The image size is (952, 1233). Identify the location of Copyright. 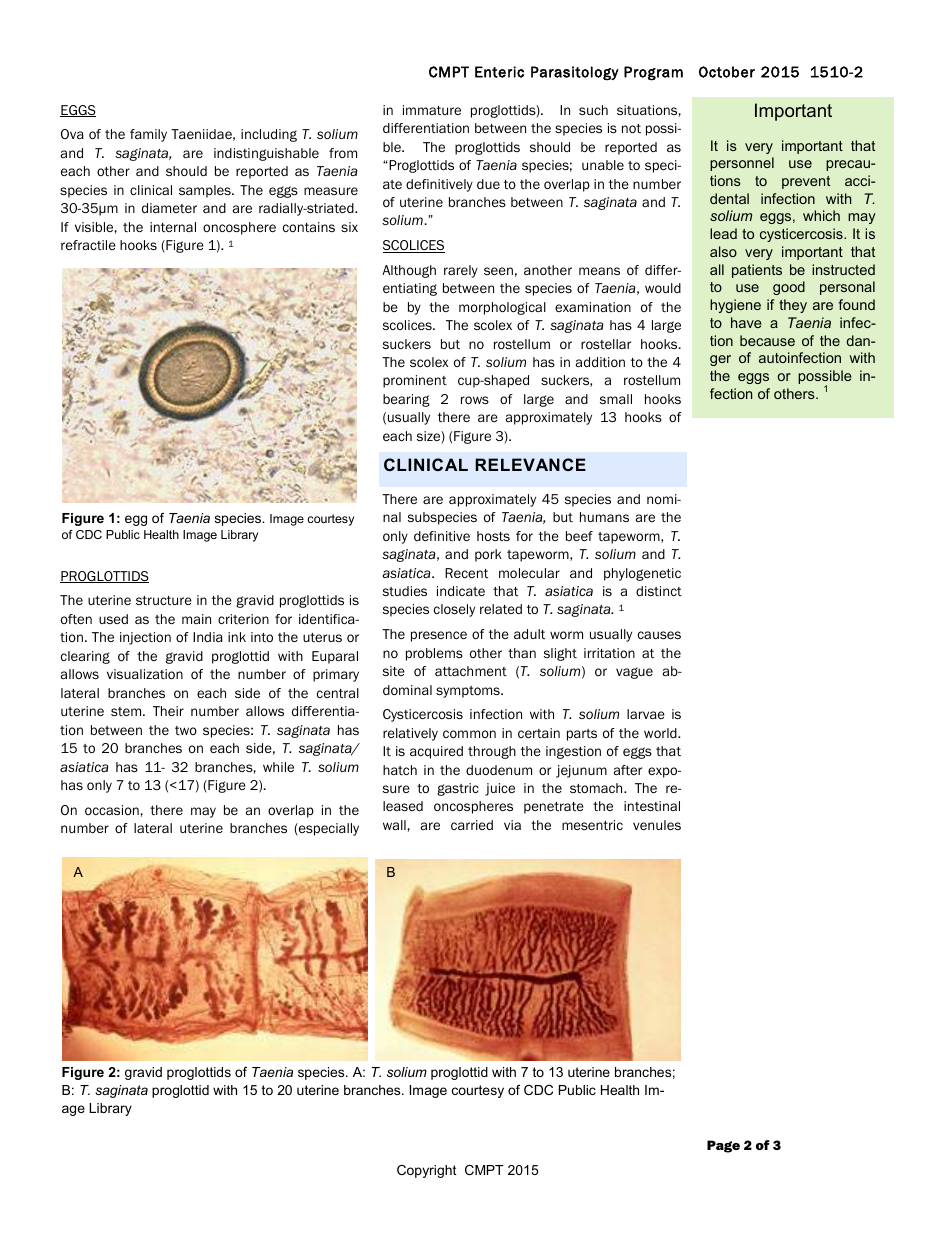
(427, 1171).
